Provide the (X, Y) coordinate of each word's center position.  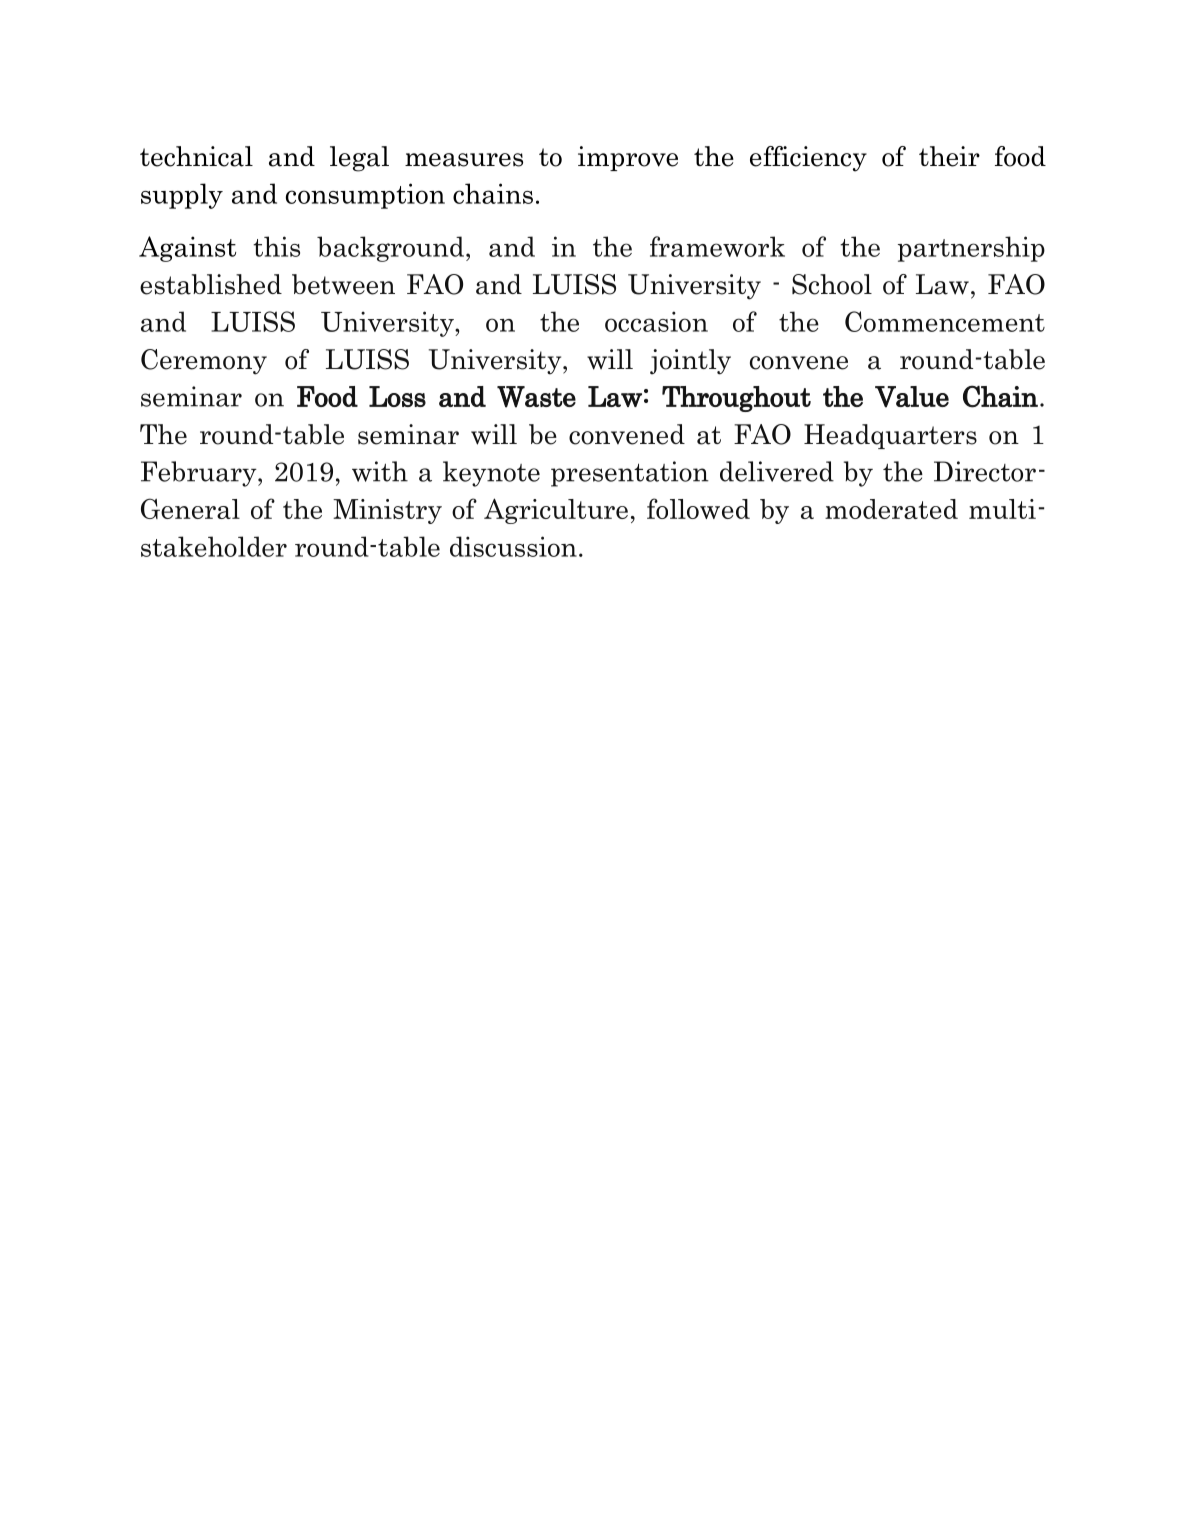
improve (628, 158)
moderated (891, 509)
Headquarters (890, 436)
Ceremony (204, 362)
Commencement (945, 321)
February (200, 474)
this (276, 246)
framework (717, 246)
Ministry (387, 511)
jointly (690, 362)
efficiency (808, 159)
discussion (513, 546)
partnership (971, 249)
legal (359, 159)
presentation (630, 474)
